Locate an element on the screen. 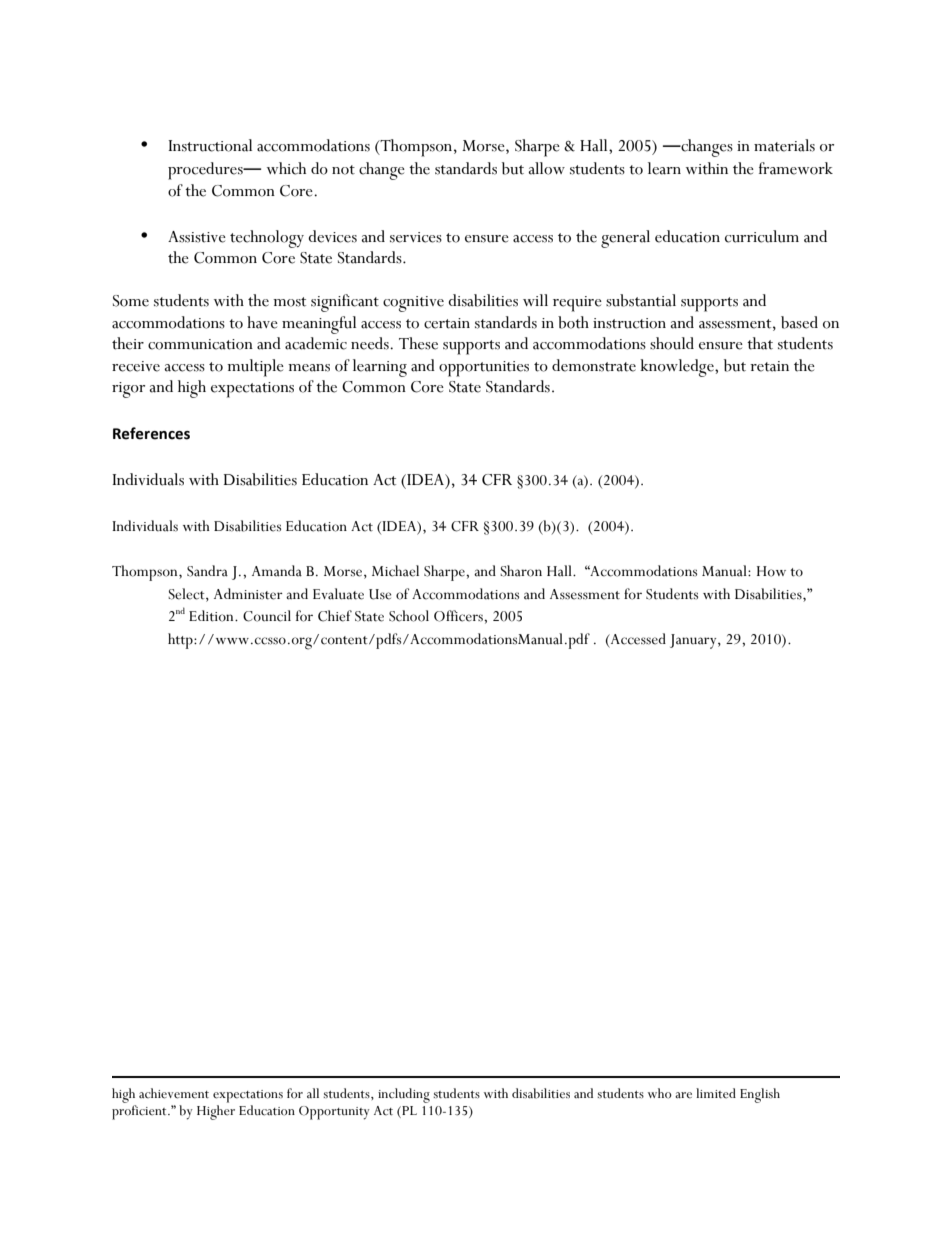 Image resolution: width=952 pixels, height=1233 pixels. How is located at coordinates (771, 571).
